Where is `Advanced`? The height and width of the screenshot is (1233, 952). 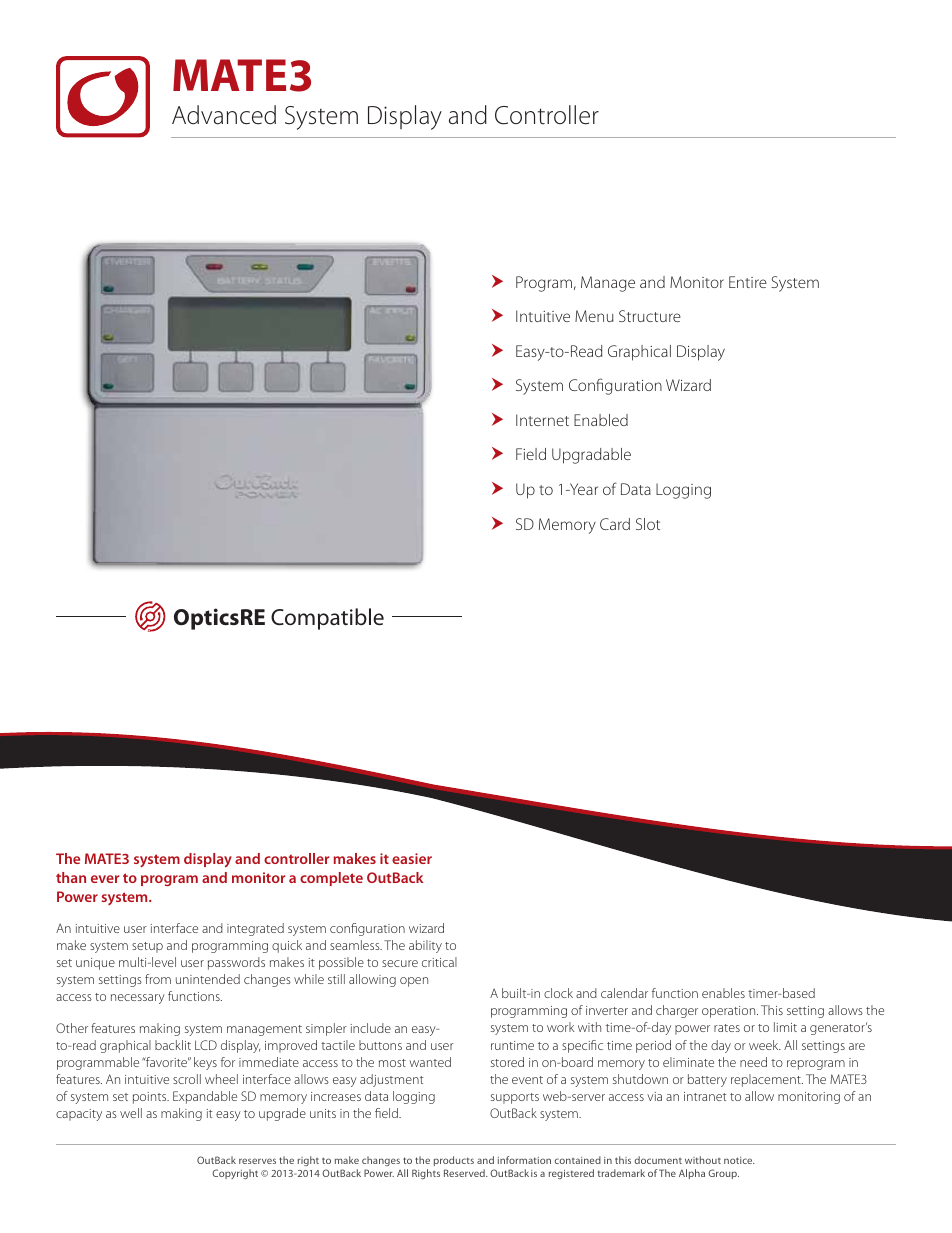 Advanced is located at coordinates (224, 115).
